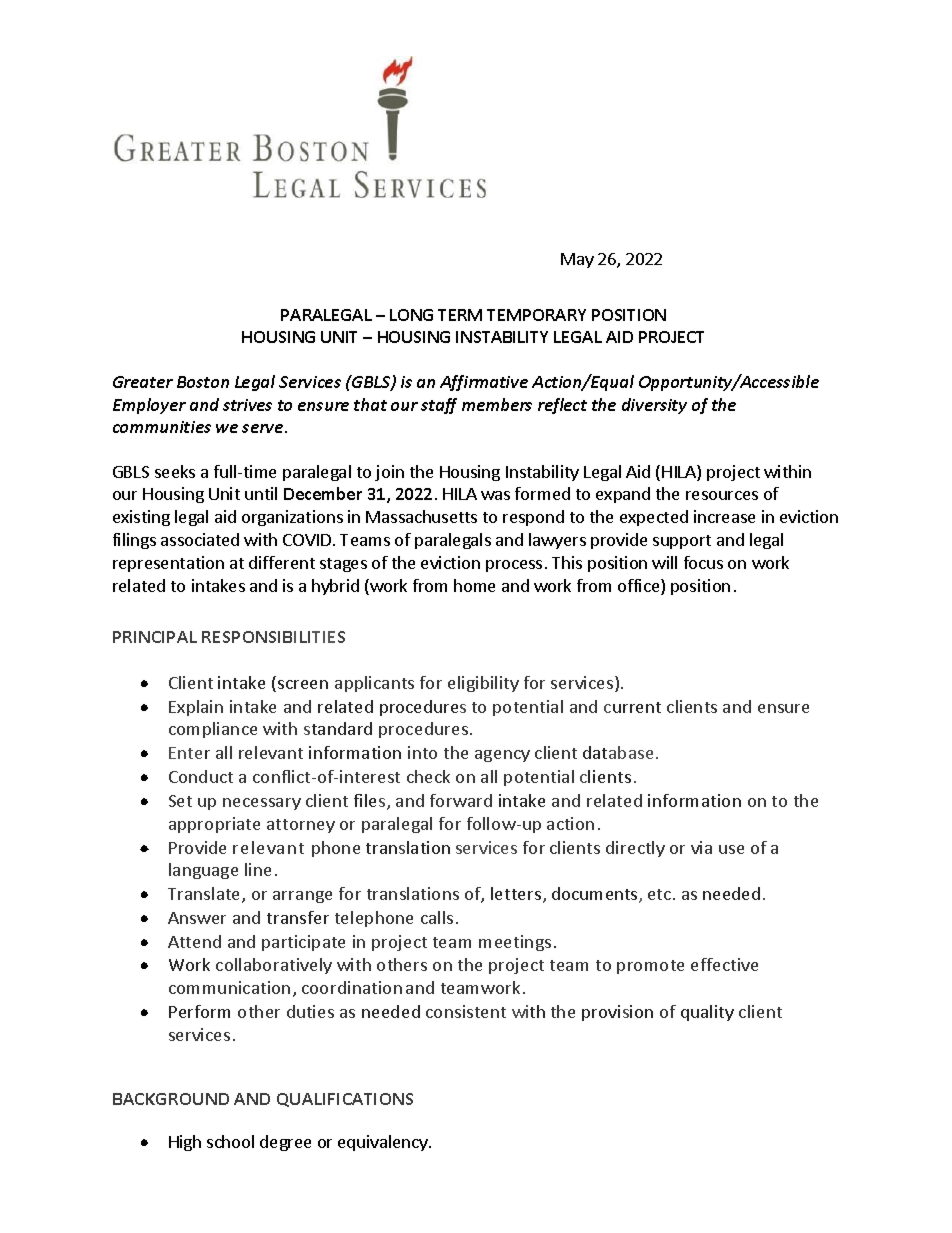 Image resolution: width=952 pixels, height=1233 pixels. What do you see at coordinates (474, 585) in the screenshot?
I see `home` at bounding box center [474, 585].
